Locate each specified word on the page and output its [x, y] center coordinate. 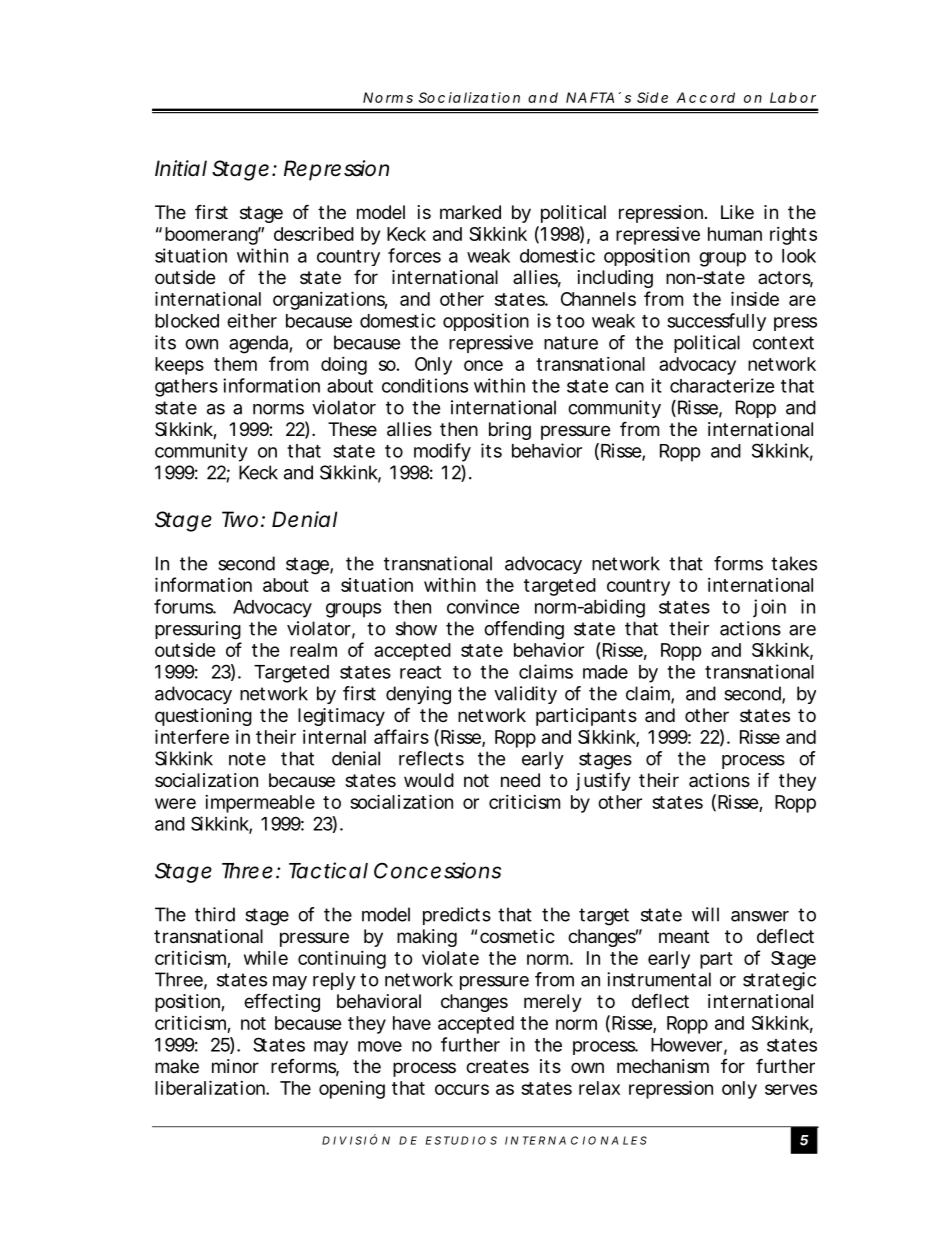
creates [497, 1066]
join [769, 608]
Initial [181, 168]
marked [470, 212]
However [686, 1045]
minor [235, 1066]
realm [313, 650]
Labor [793, 97]
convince [483, 606]
